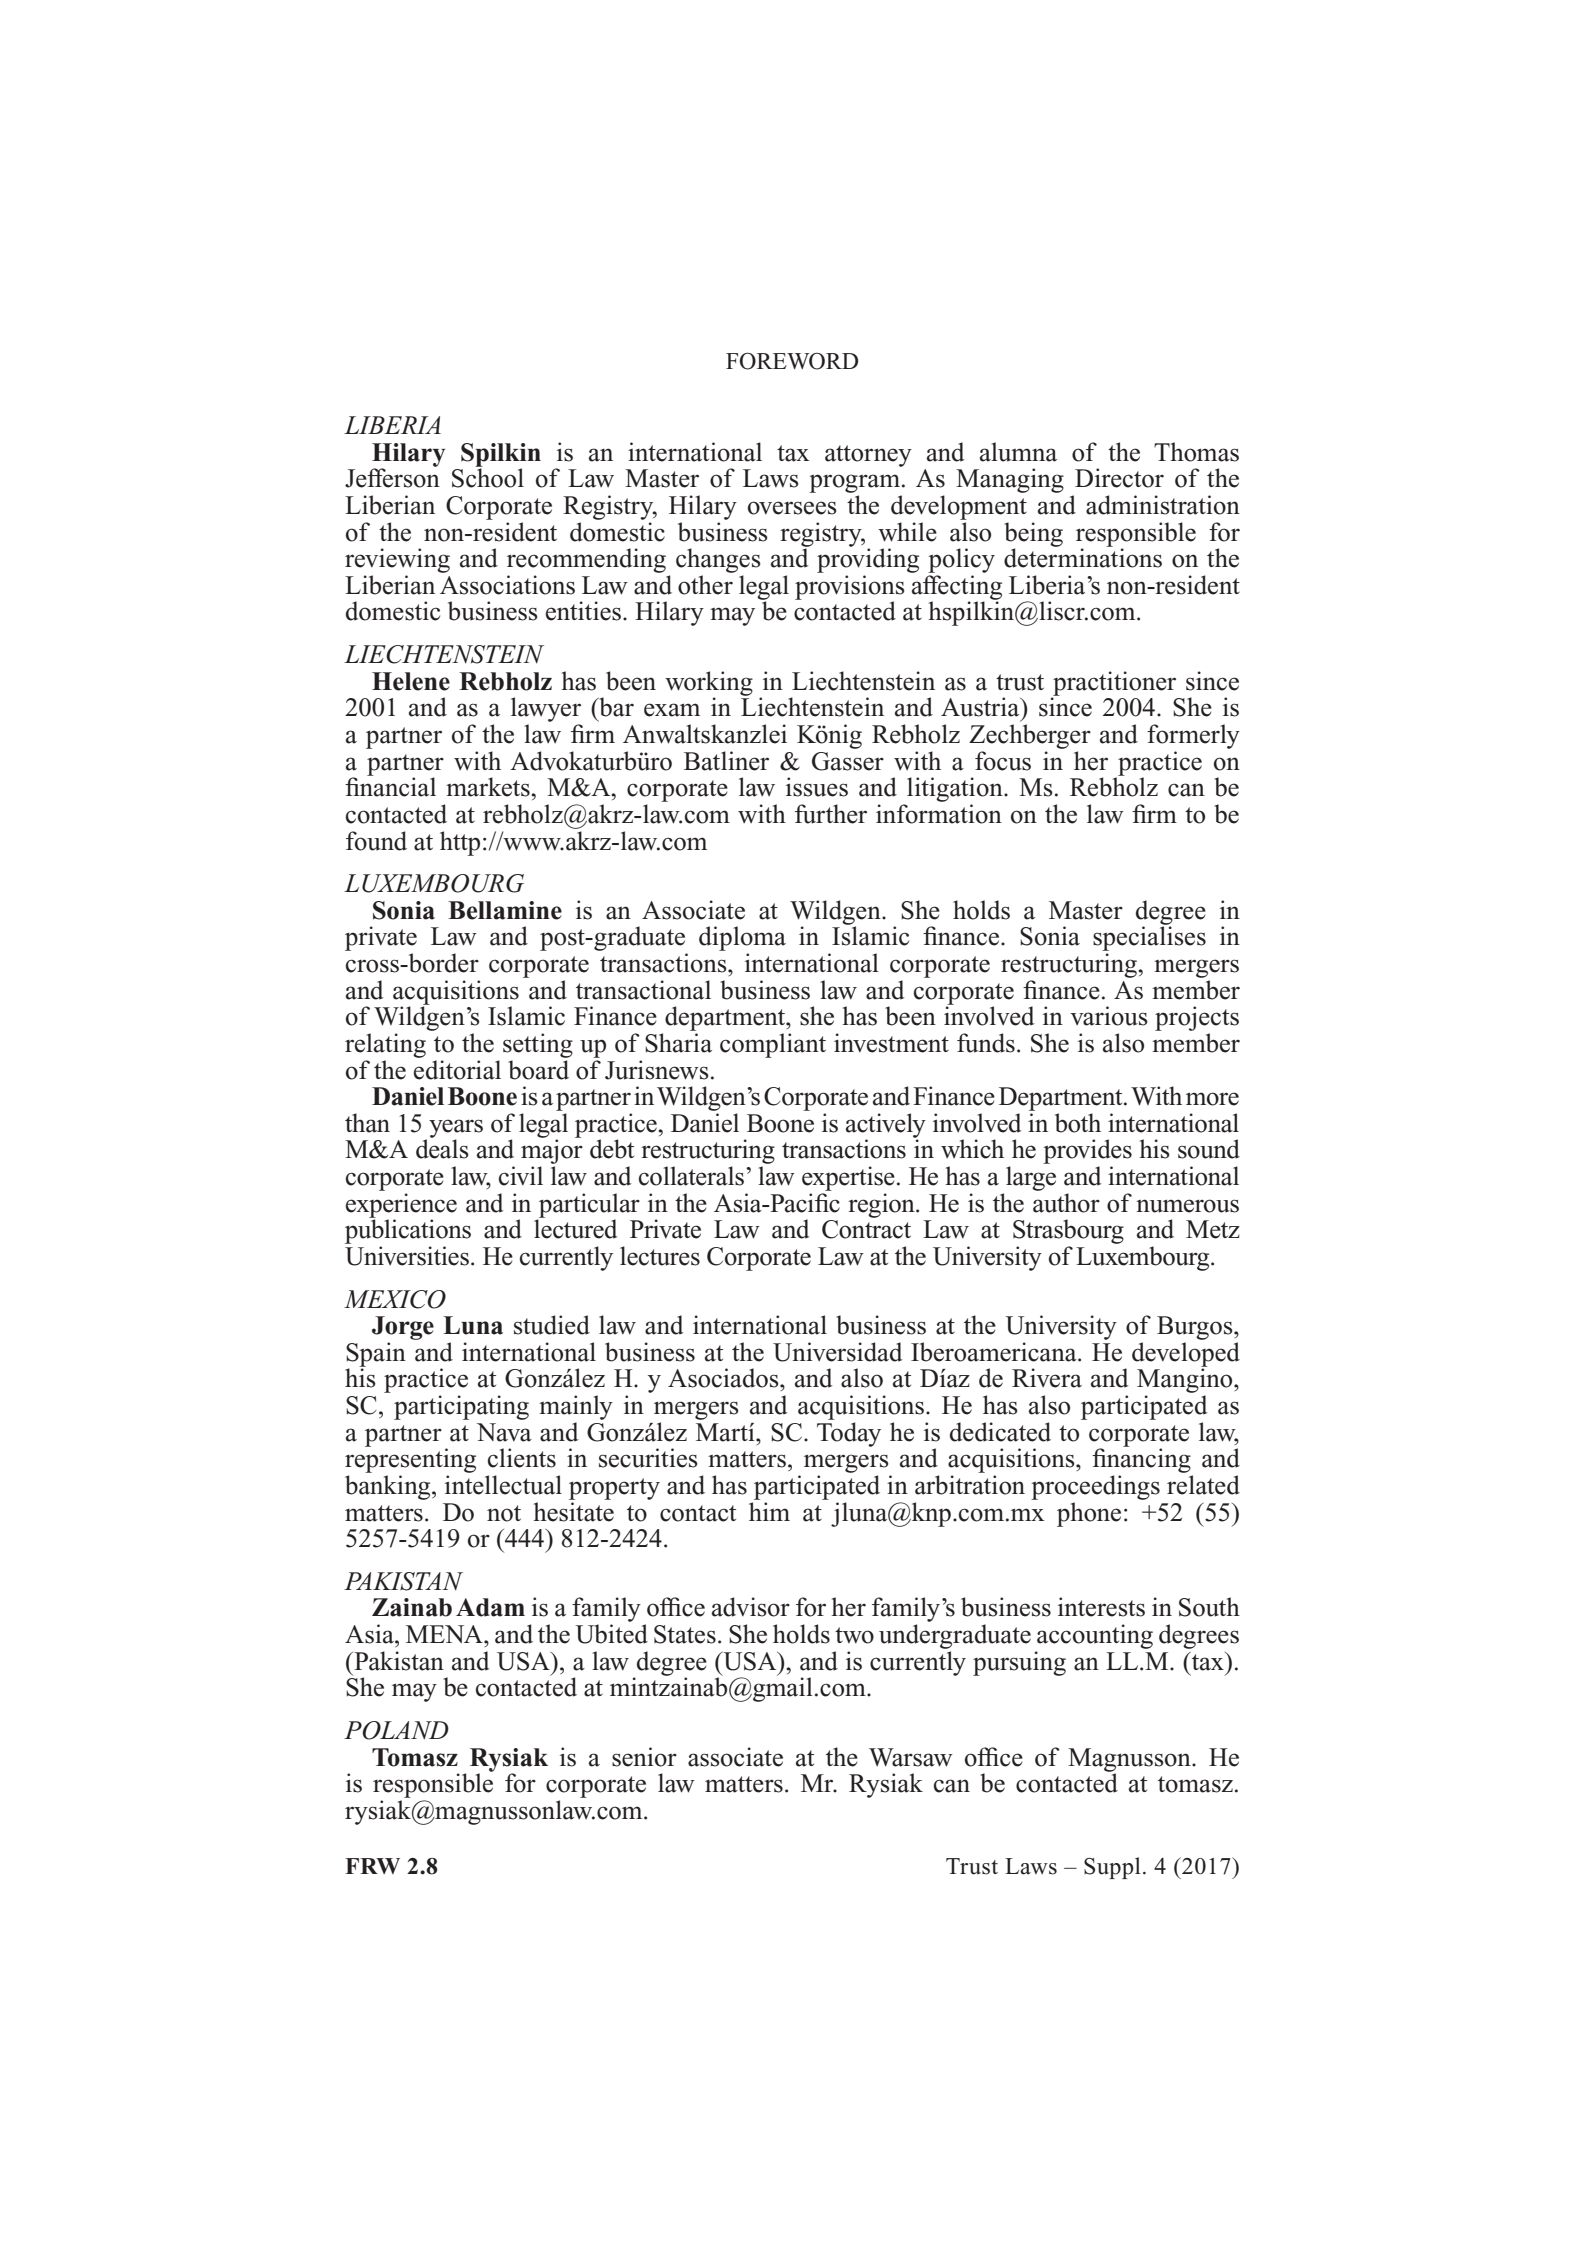  I want to click on POLAND, so click(396, 1730).
